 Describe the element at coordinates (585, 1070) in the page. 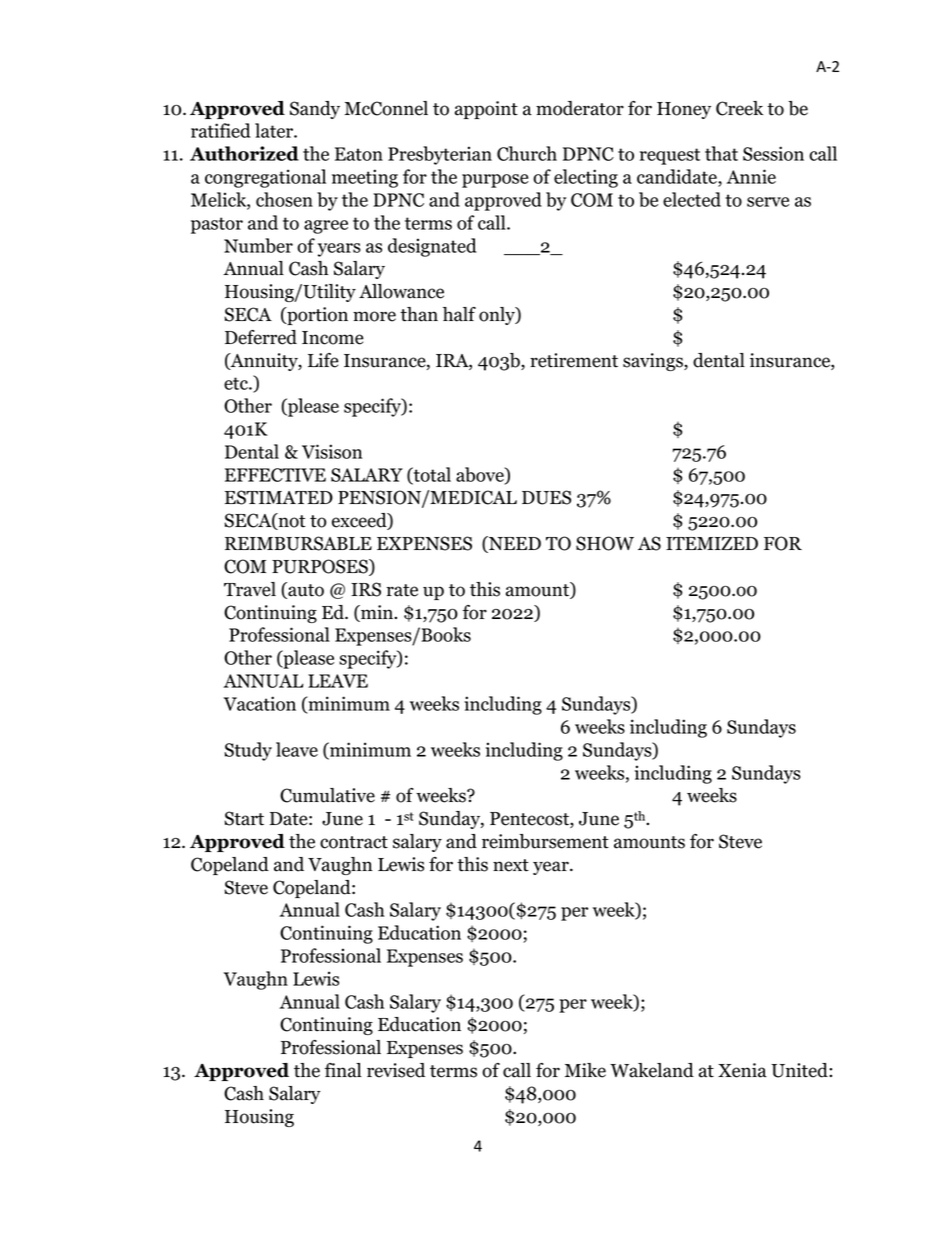

I see `Mike` at that location.
